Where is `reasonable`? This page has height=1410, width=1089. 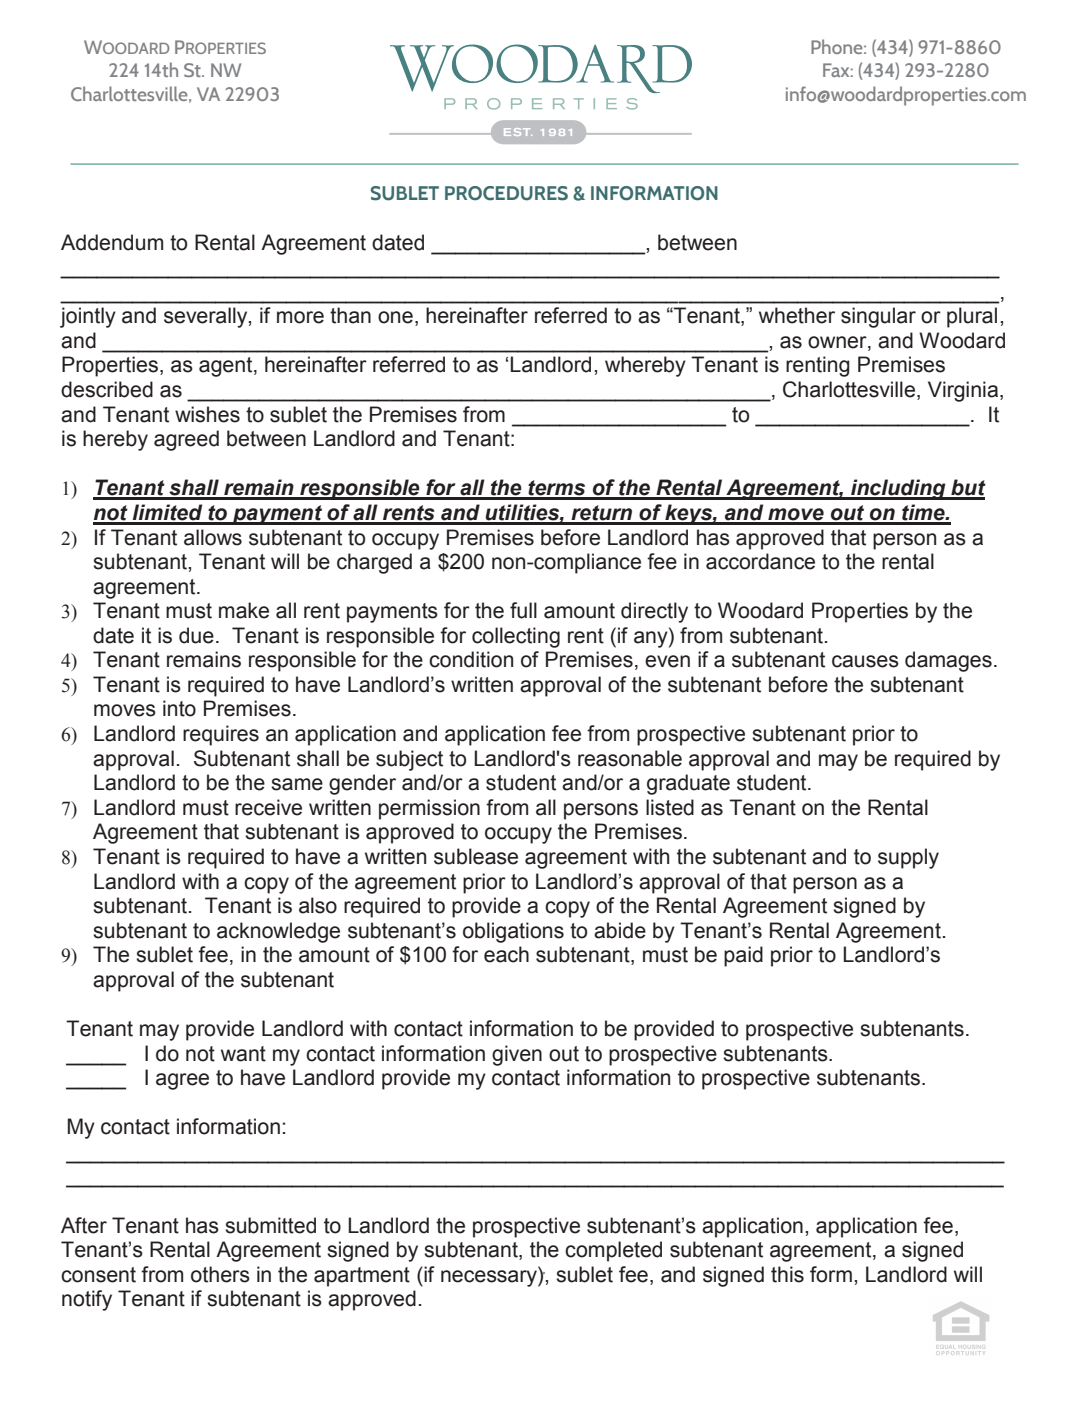
reasonable is located at coordinates (630, 758).
